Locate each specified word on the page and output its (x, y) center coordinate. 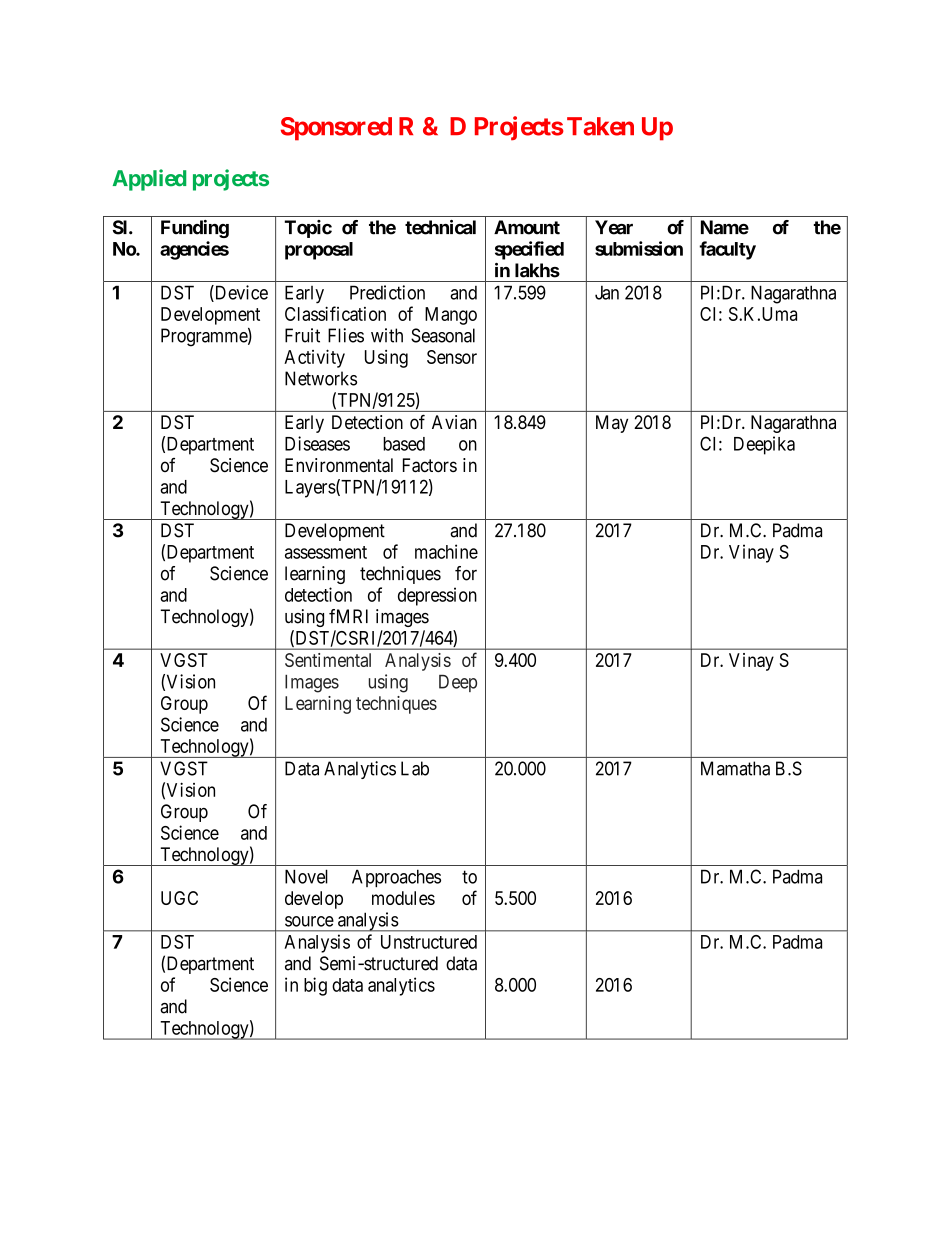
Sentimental (328, 660)
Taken (600, 126)
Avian (454, 422)
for (466, 573)
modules (403, 898)
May (612, 424)
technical (440, 227)
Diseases (317, 443)
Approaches (396, 878)
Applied (149, 180)
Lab (415, 768)
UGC (179, 898)
